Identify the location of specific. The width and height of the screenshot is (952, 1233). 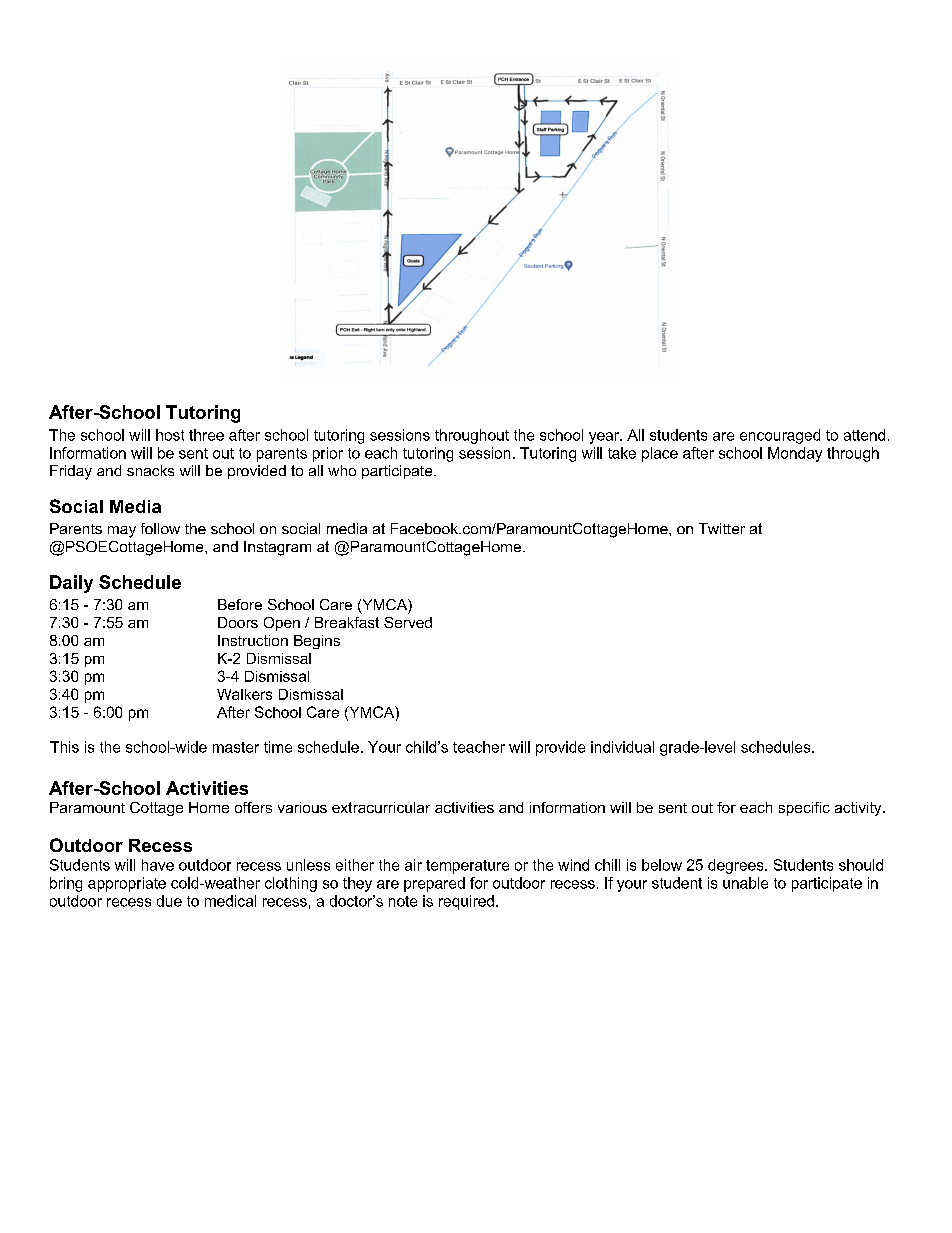
(804, 809).
